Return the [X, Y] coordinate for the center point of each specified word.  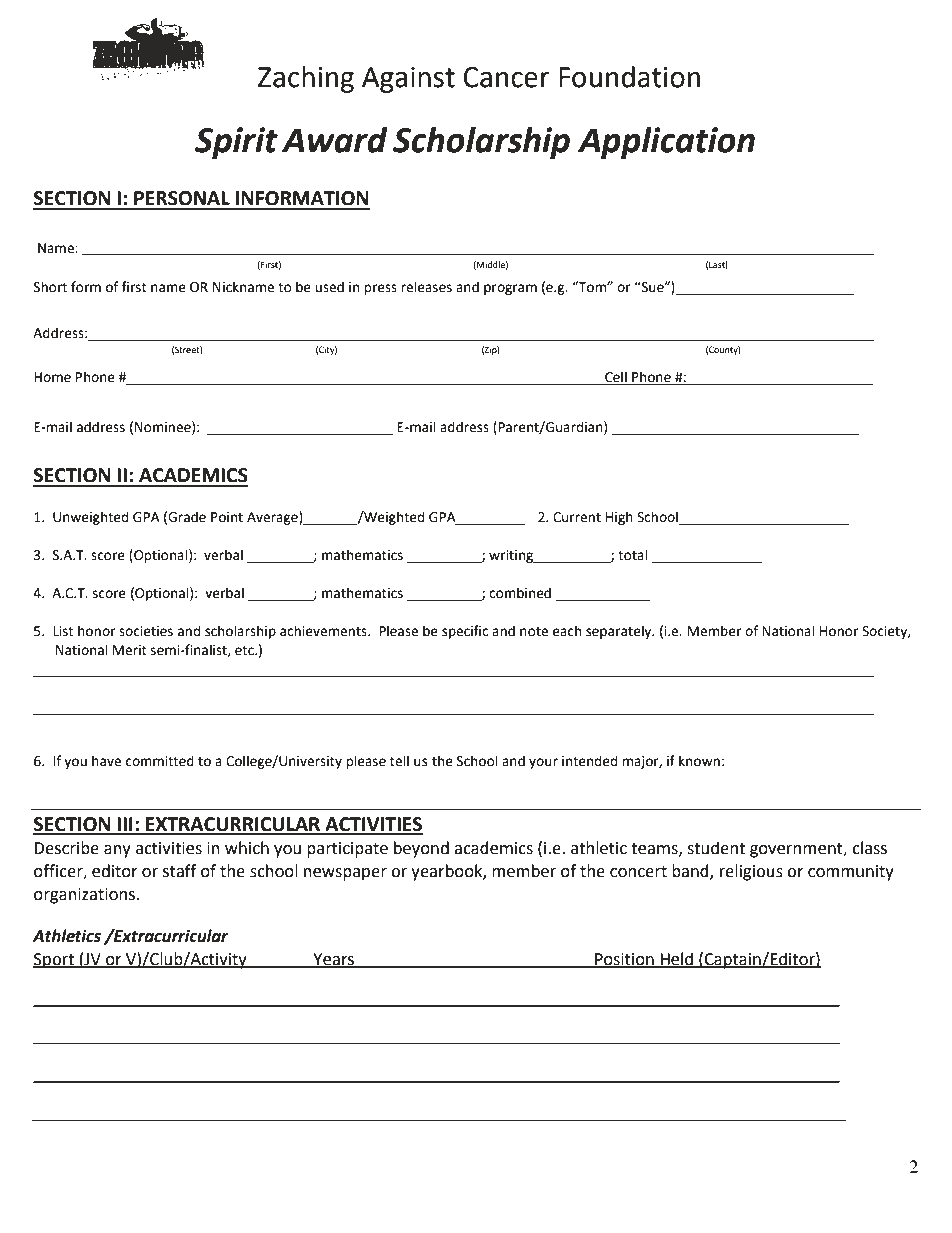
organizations [85, 896]
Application [666, 143]
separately [620, 632]
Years [334, 960]
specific [465, 632]
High [619, 518]
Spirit [236, 143]
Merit [130, 650]
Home [52, 377]
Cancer [506, 77]
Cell [616, 378]
